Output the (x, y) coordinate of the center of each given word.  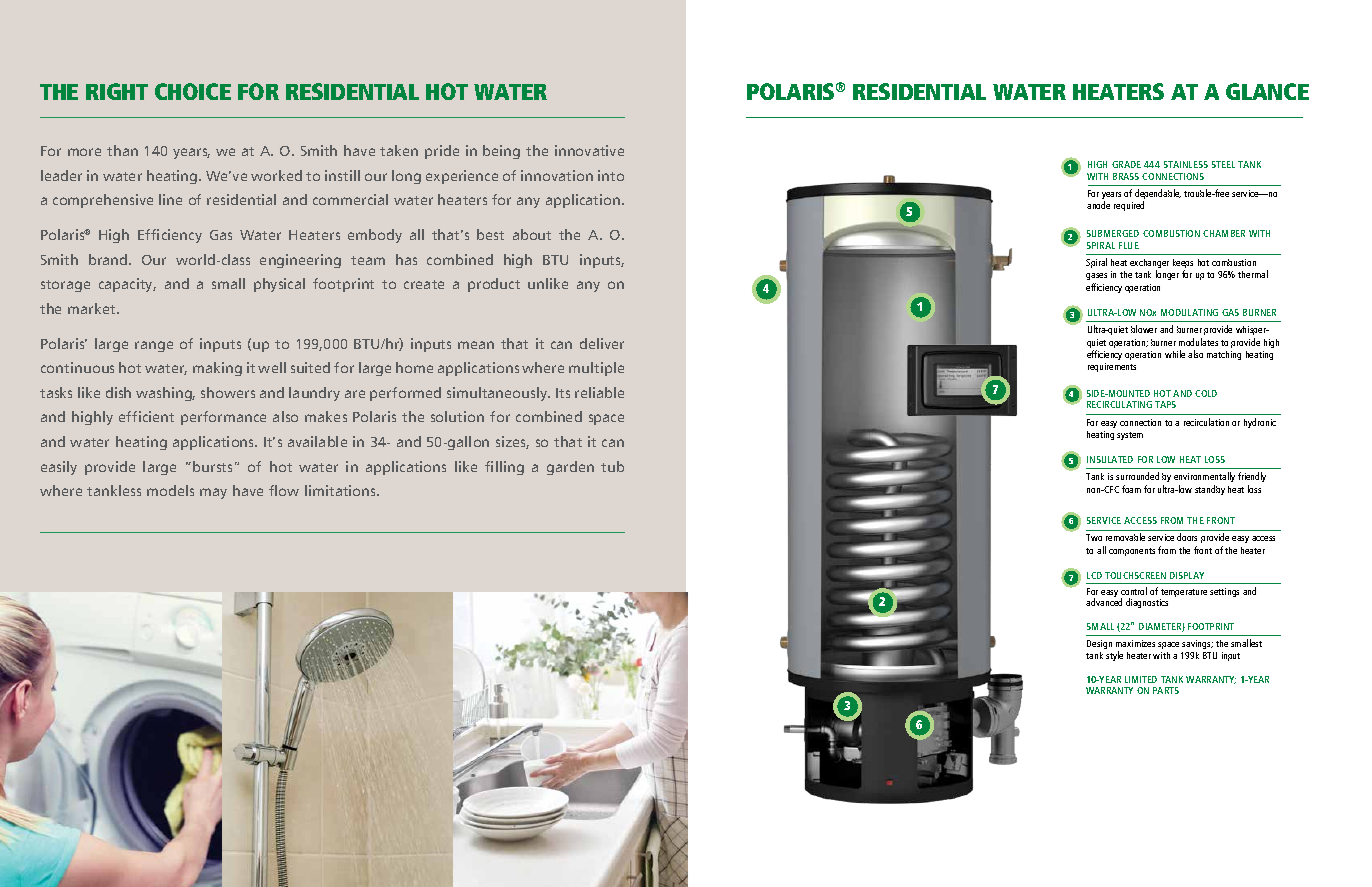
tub (612, 466)
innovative (589, 150)
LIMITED (1141, 679)
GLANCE (1267, 91)
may (213, 493)
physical (279, 285)
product (494, 285)
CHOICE (193, 91)
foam (1131, 489)
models (170, 490)
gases (1096, 278)
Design (1099, 644)
